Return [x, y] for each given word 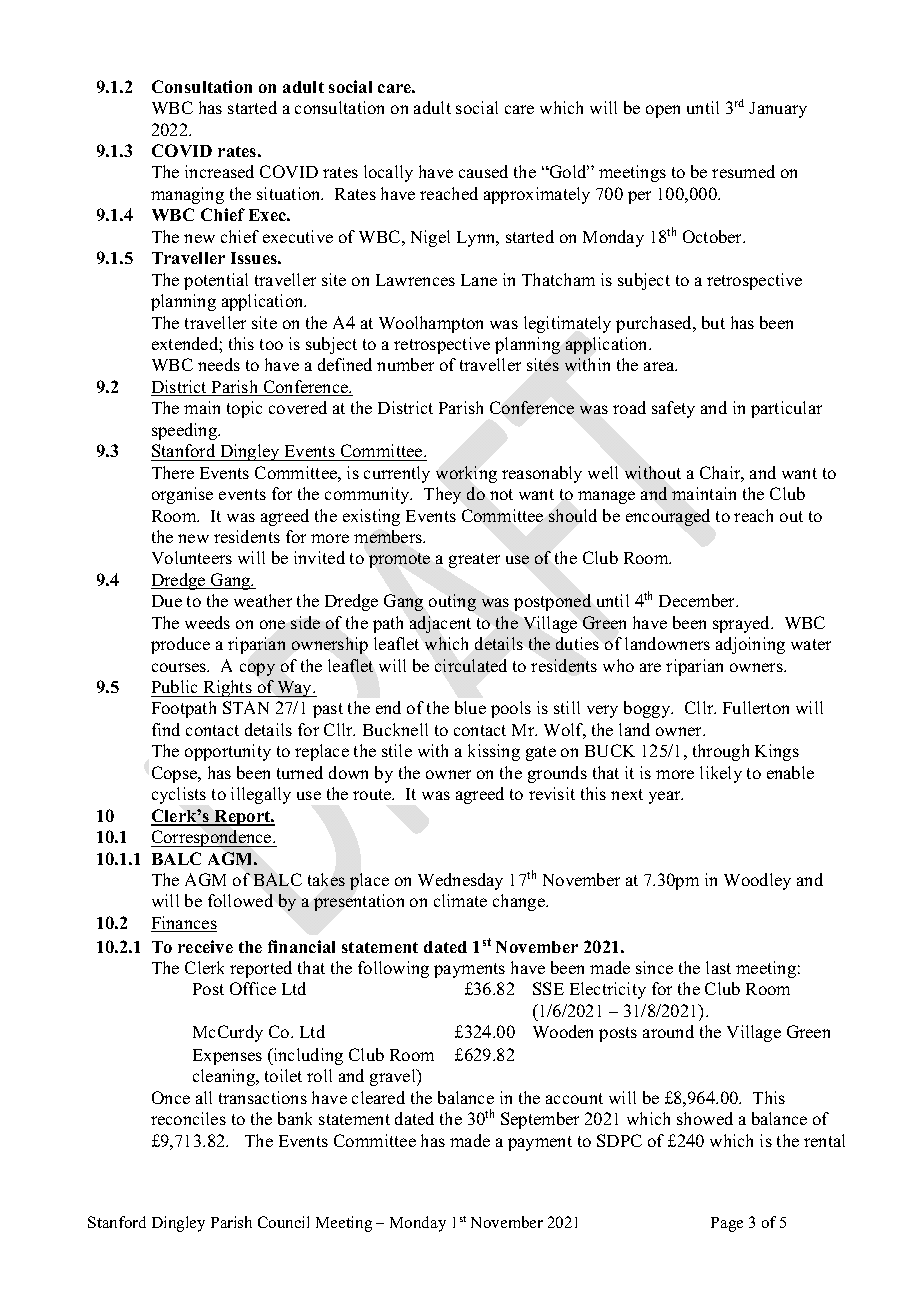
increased [219, 171]
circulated [471, 665]
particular [786, 409]
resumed [743, 171]
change [520, 902]
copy [257, 669]
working [466, 474]
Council [283, 1222]
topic [244, 409]
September [540, 1120]
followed [240, 900]
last [718, 967]
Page [727, 1224]
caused [483, 171]
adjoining [750, 645]
